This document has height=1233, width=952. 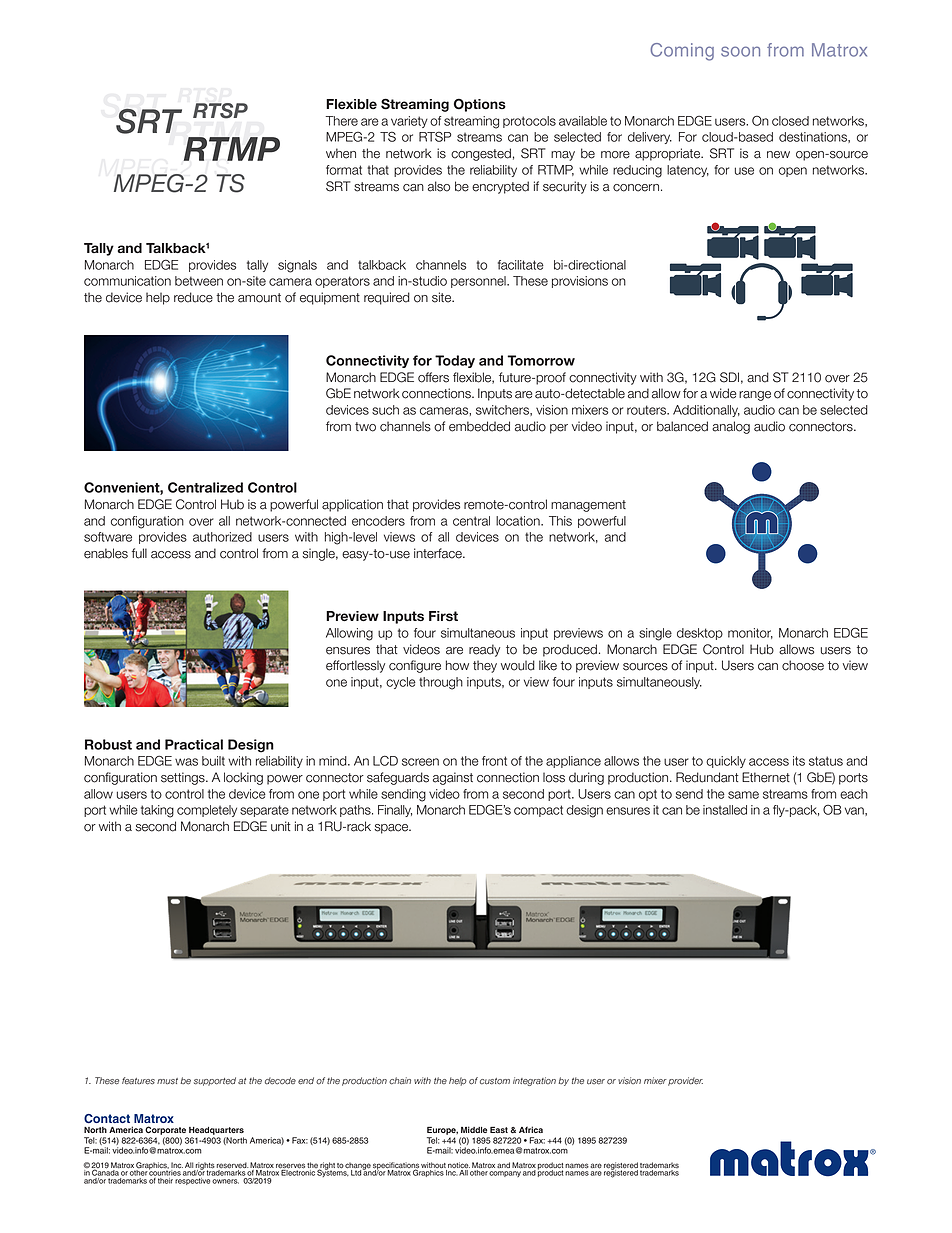 What do you see at coordinates (740, 51) in the document?
I see `soon` at bounding box center [740, 51].
